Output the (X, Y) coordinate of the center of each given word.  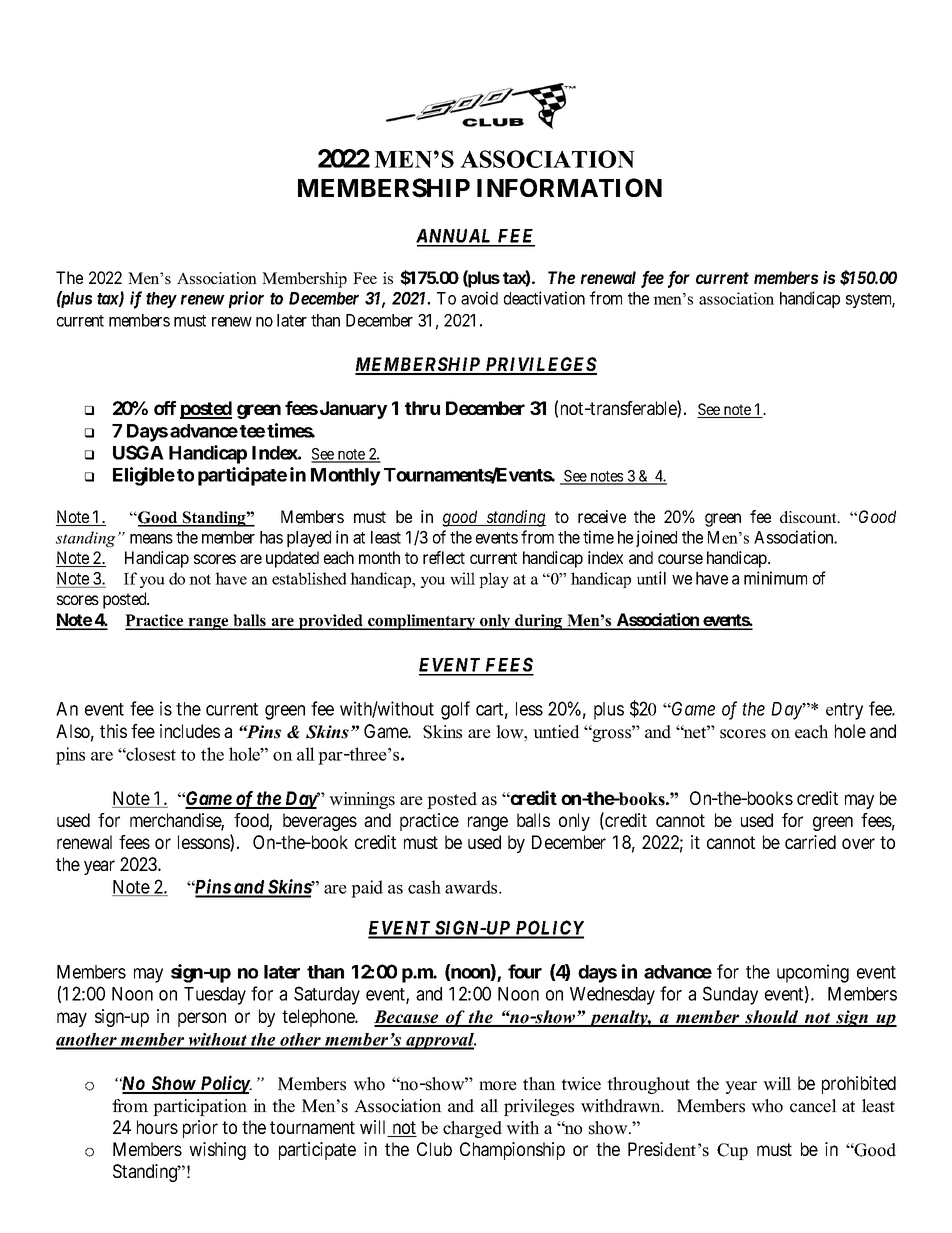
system (870, 300)
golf (455, 710)
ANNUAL (455, 237)
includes (190, 731)
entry (844, 711)
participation (200, 1107)
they (161, 300)
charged (472, 1129)
